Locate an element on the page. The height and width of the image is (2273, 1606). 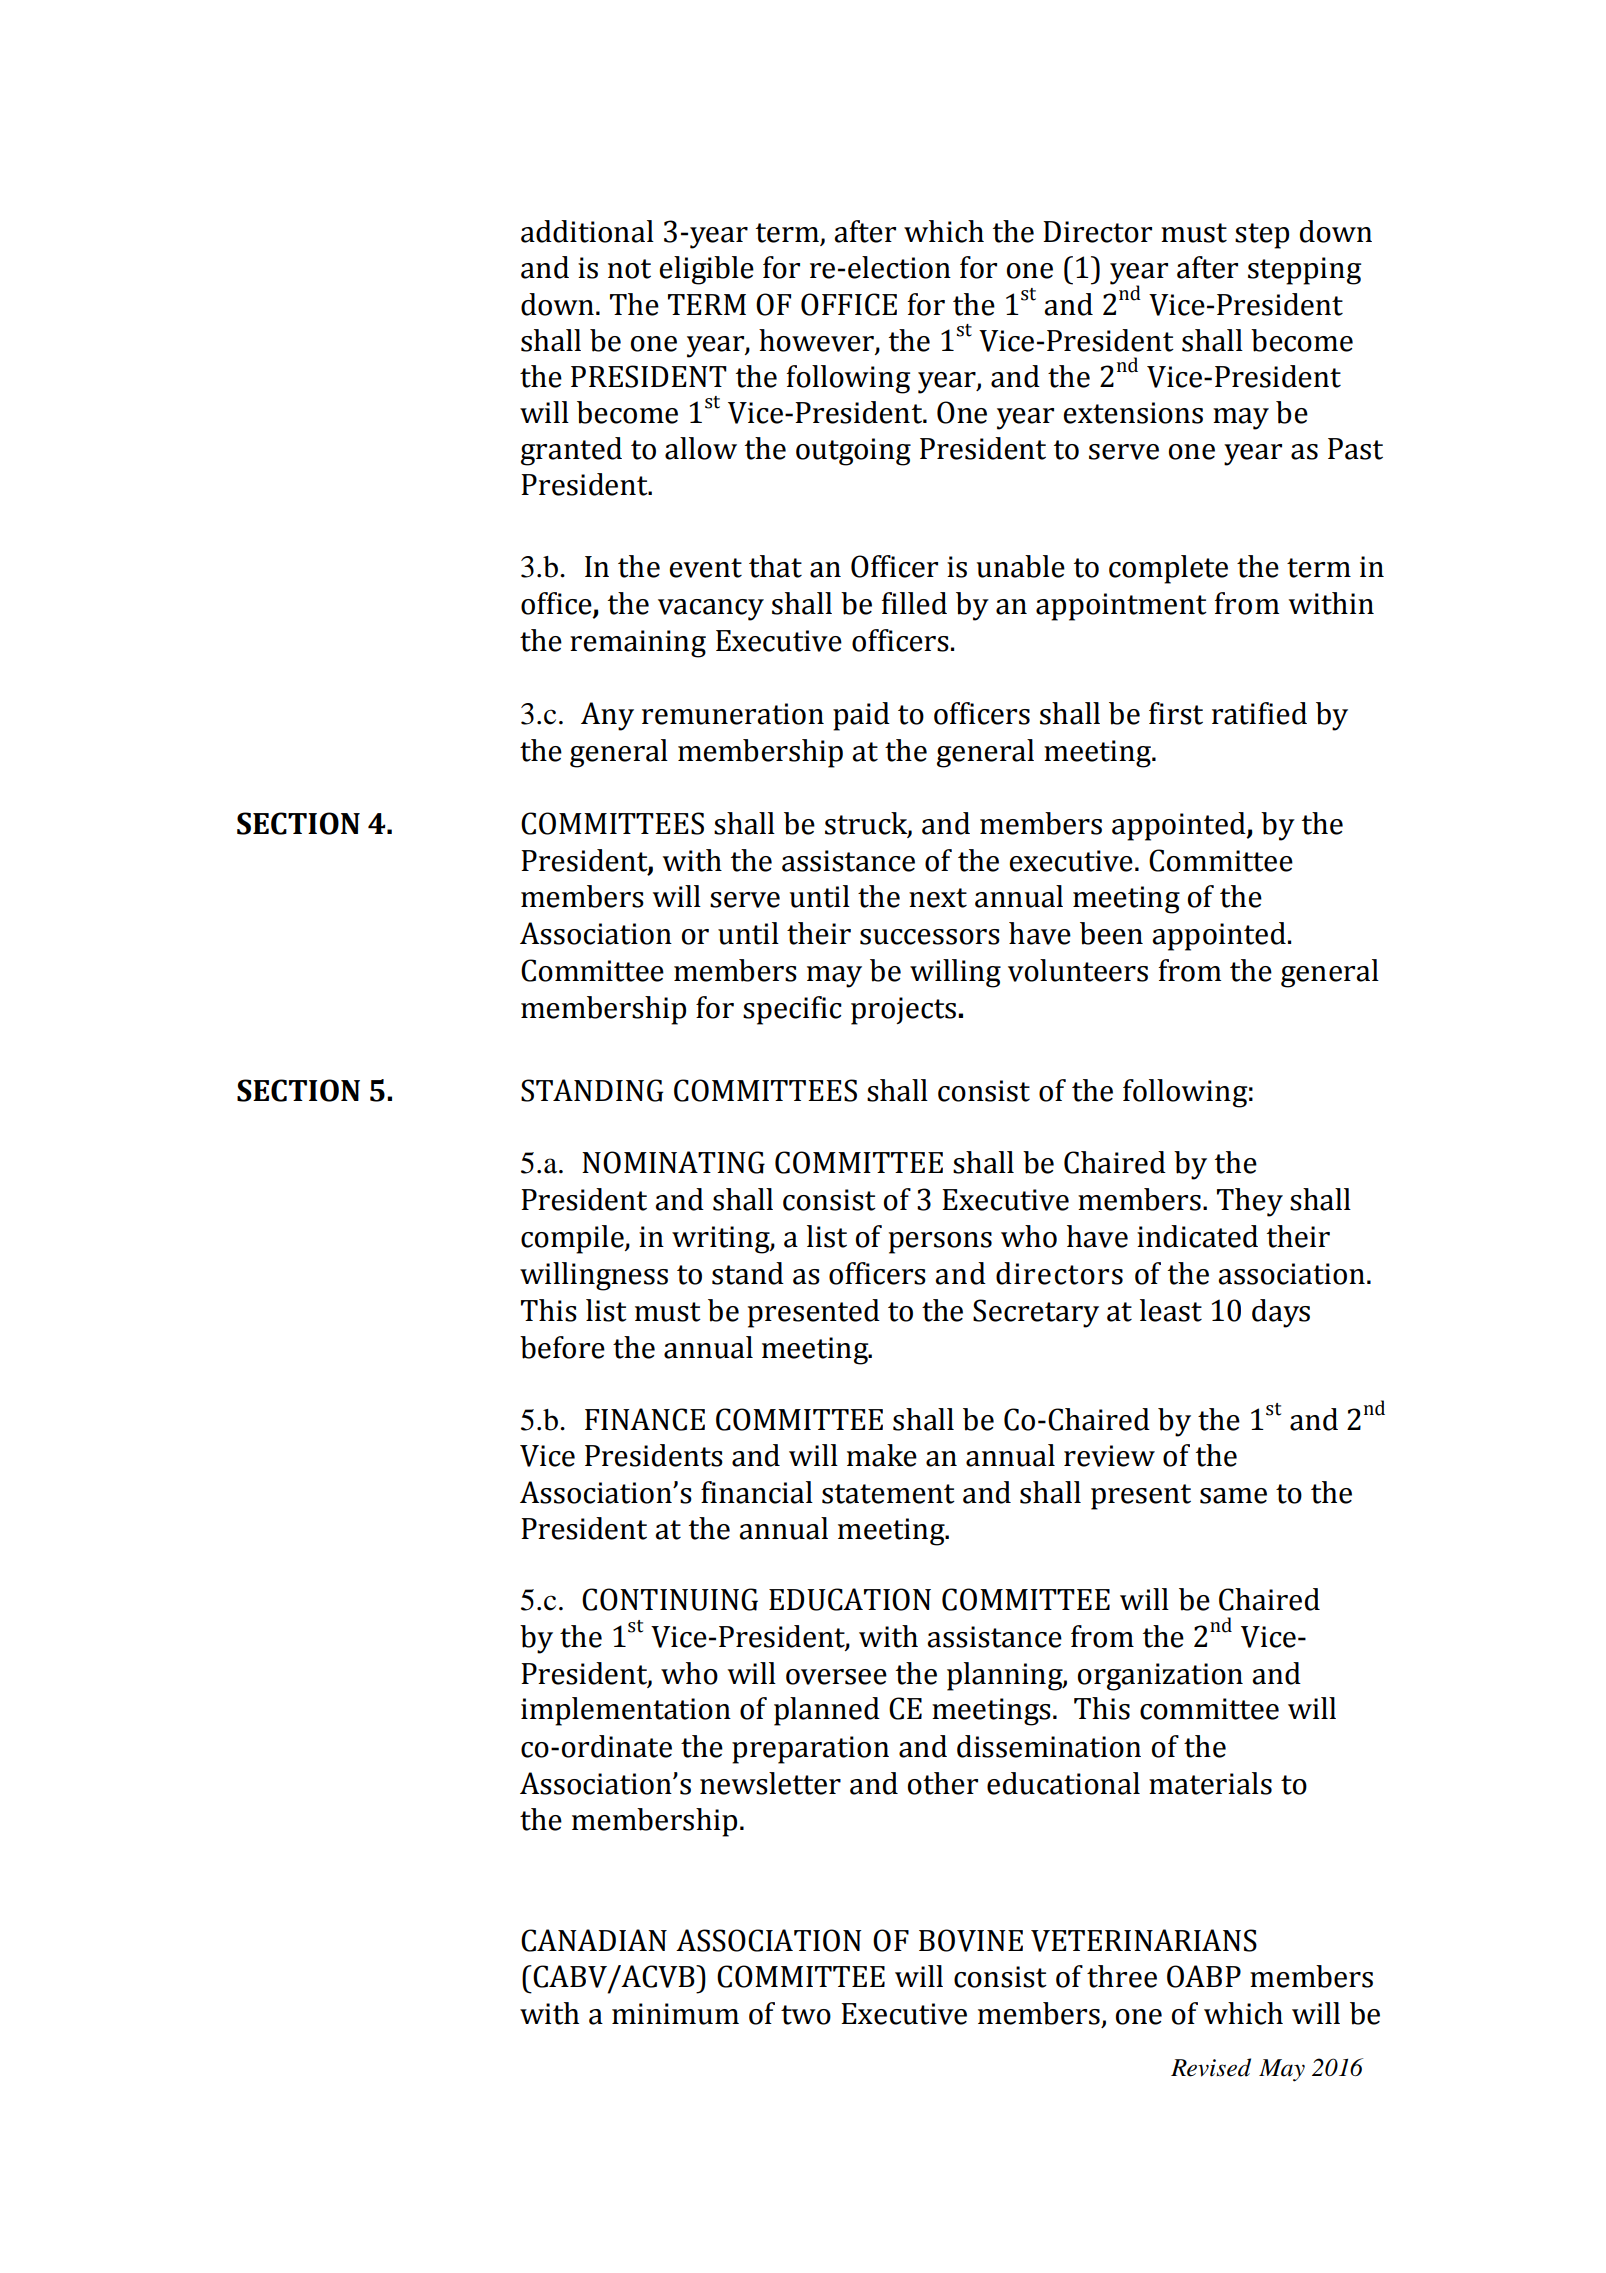
successors is located at coordinates (930, 937).
